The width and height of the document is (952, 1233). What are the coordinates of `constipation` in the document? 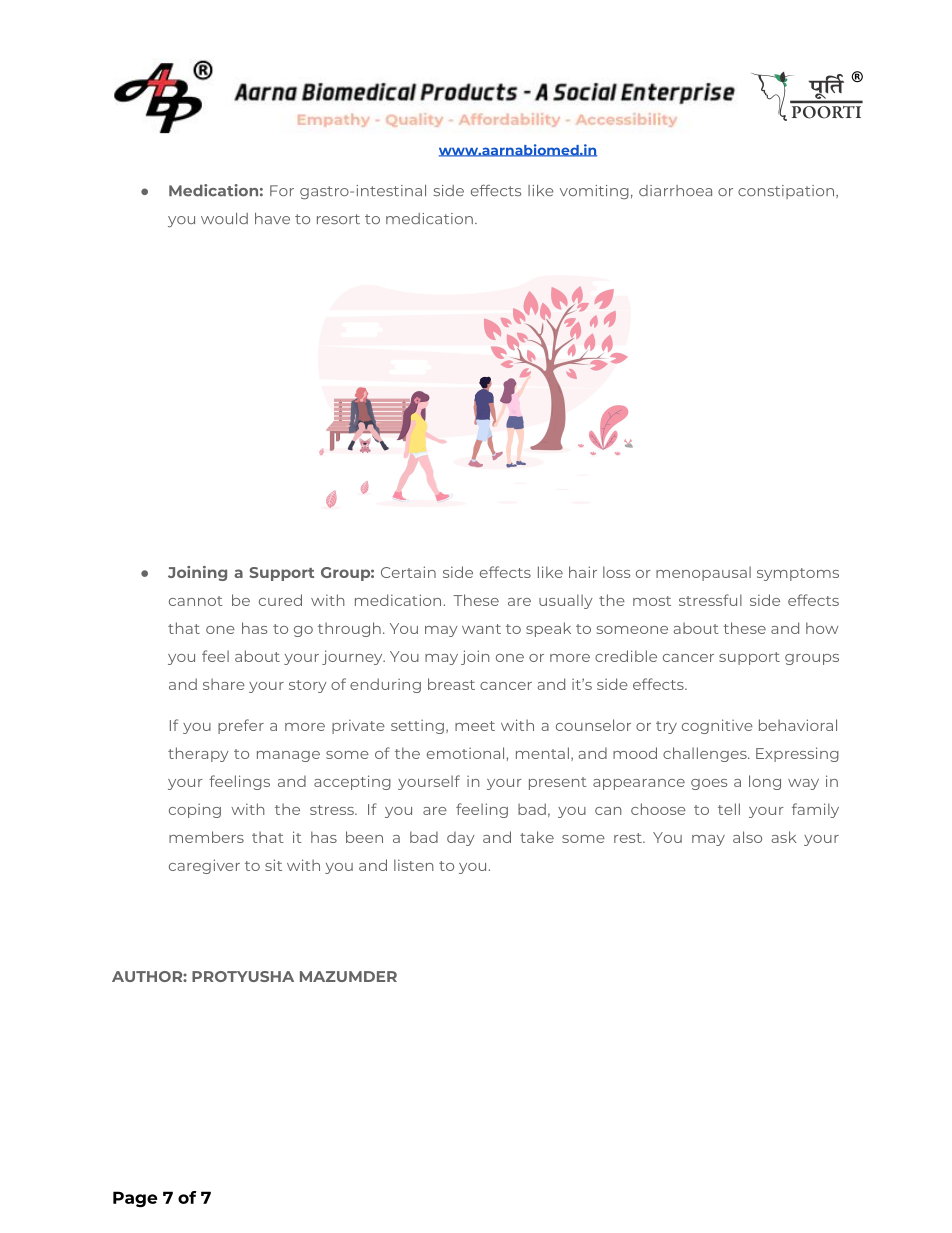 It's located at (786, 192).
